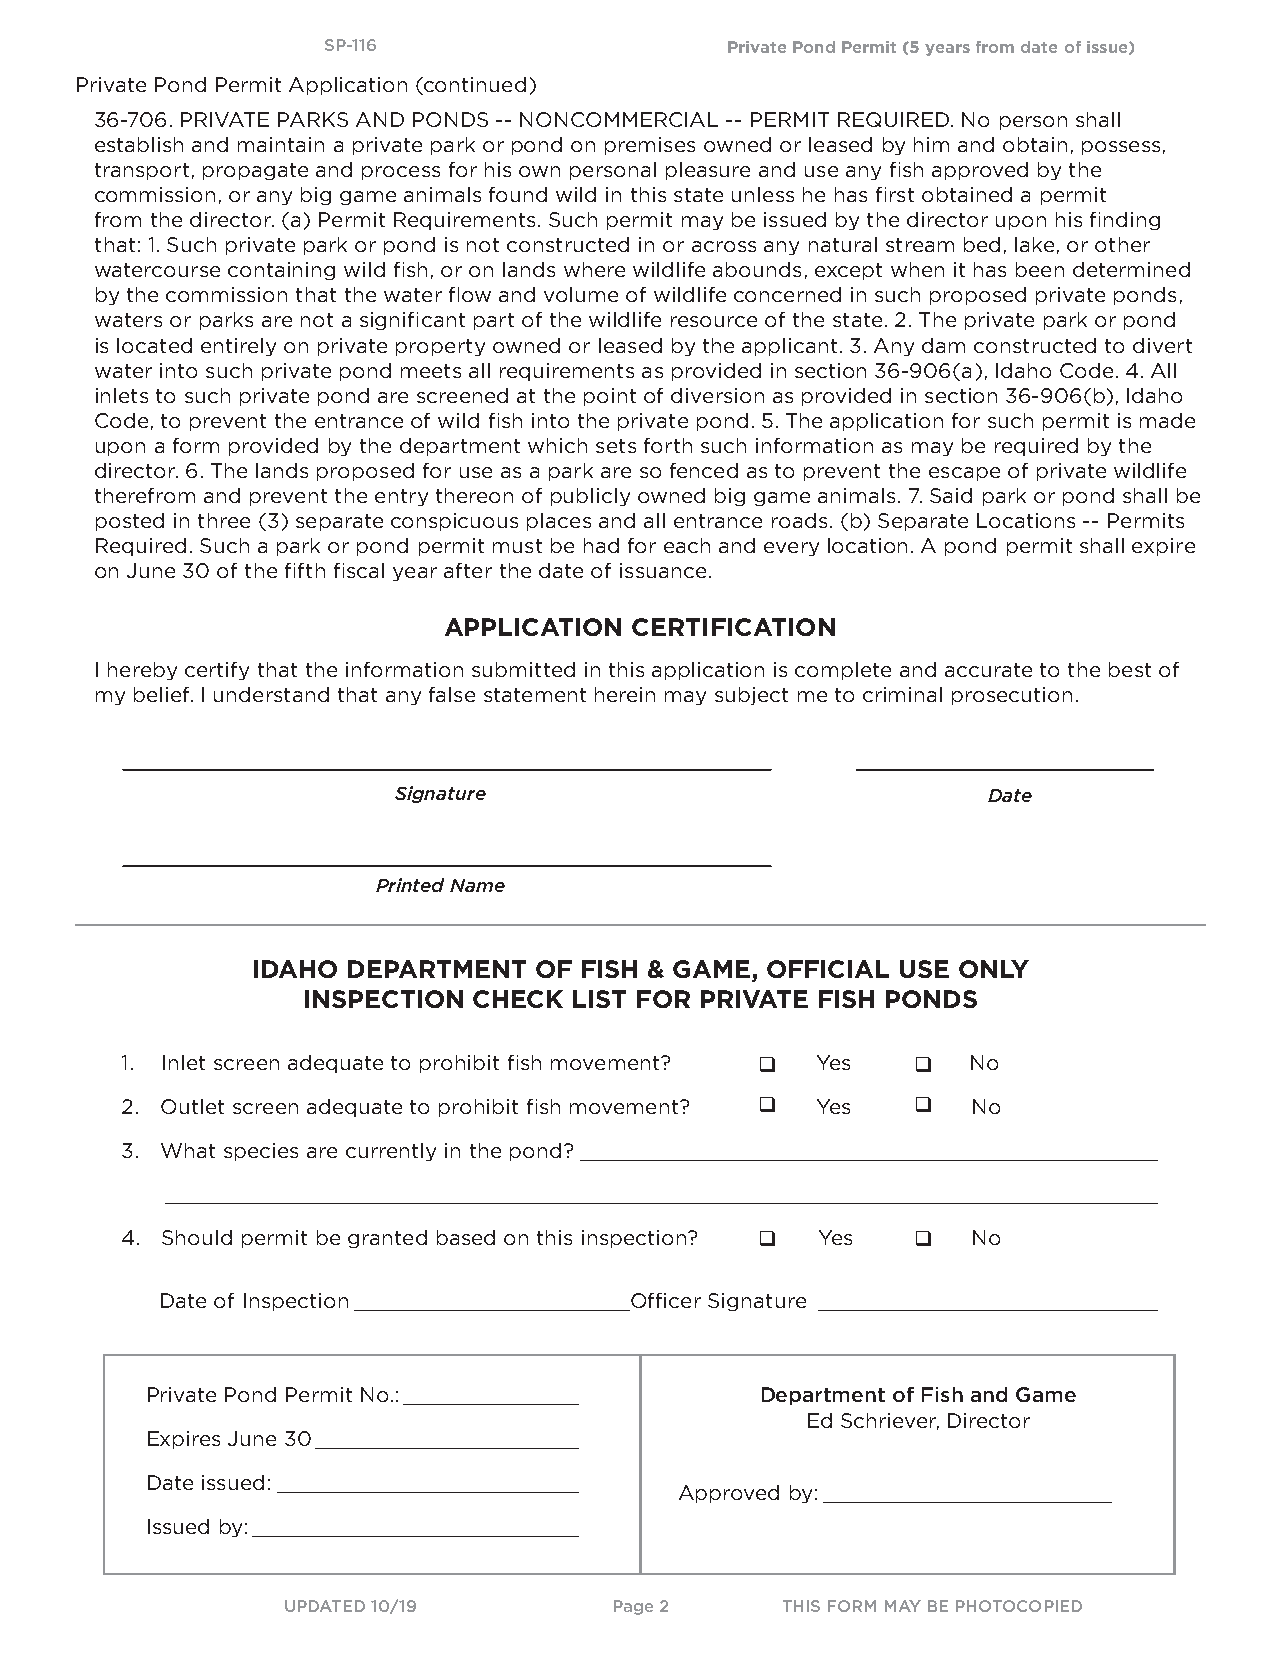 Image resolution: width=1281 pixels, height=1657 pixels. Describe the element at coordinates (994, 969) in the screenshot. I see `ONLY` at that location.
